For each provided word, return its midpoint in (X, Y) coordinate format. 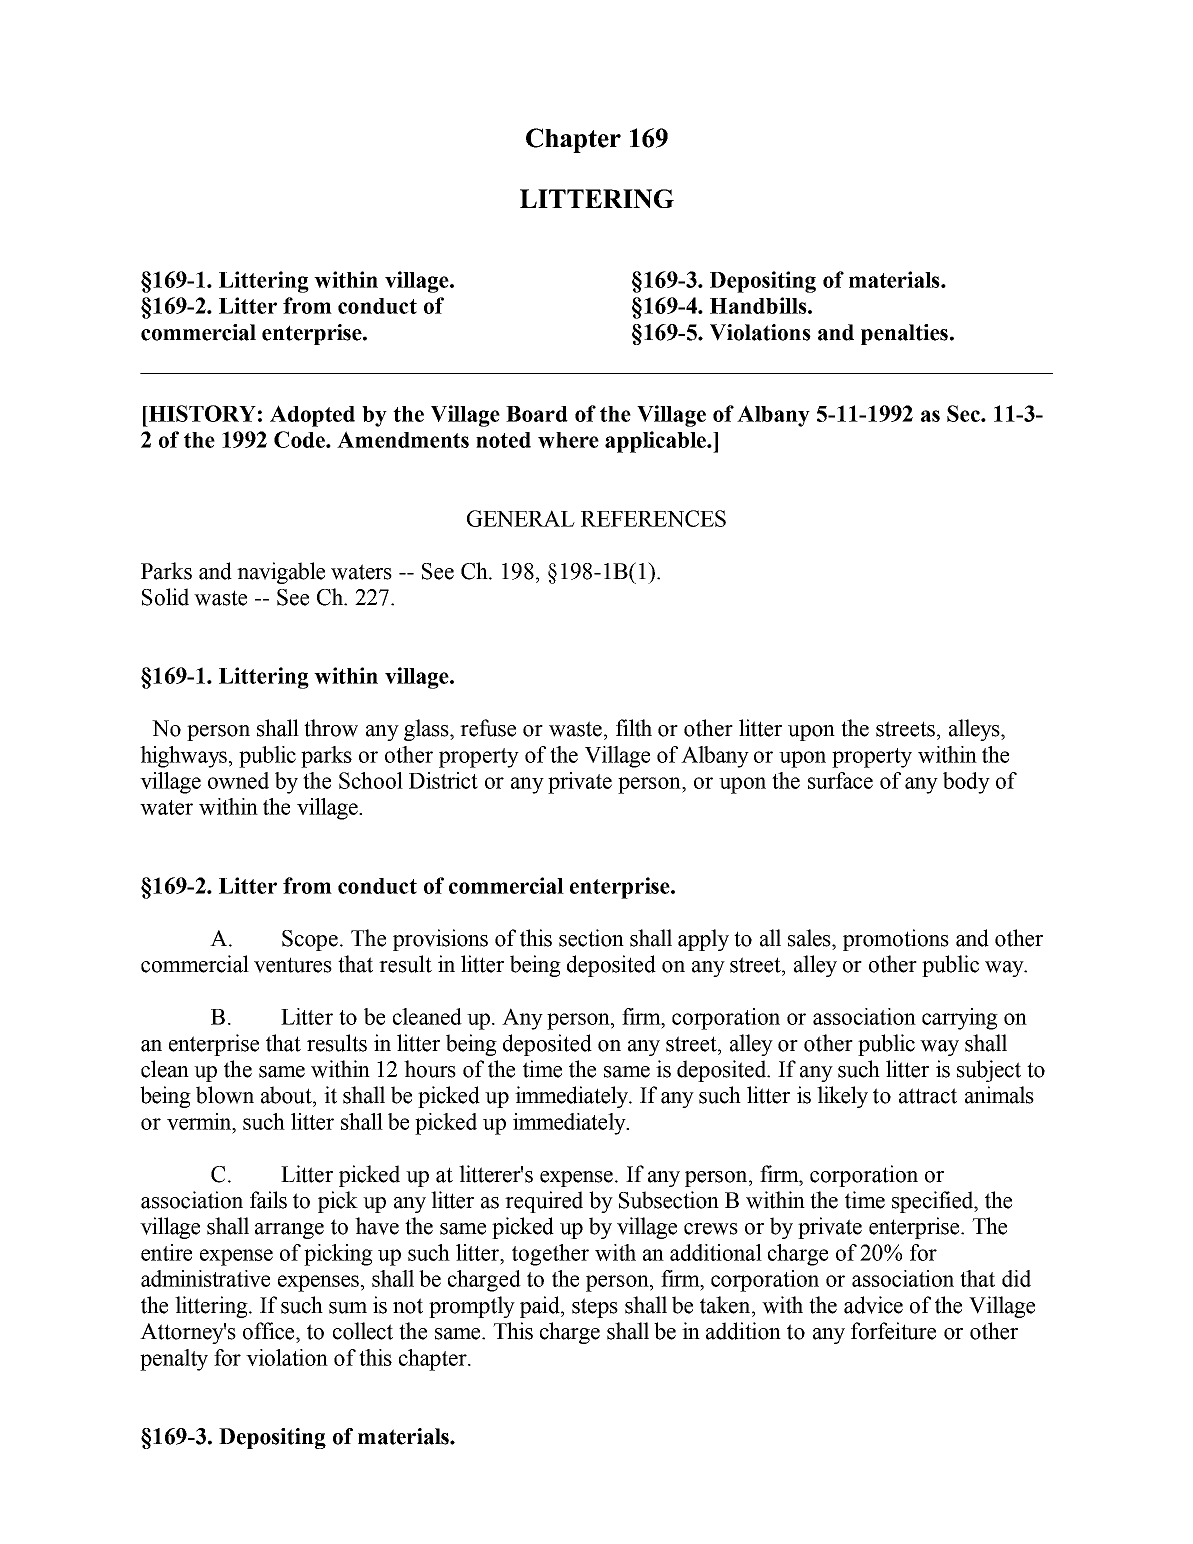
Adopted (312, 416)
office (270, 1331)
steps (595, 1308)
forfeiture (893, 1331)
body (966, 783)
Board (537, 414)
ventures (293, 965)
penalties (904, 334)
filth (634, 728)
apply (703, 940)
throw (331, 728)
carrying (960, 1019)
